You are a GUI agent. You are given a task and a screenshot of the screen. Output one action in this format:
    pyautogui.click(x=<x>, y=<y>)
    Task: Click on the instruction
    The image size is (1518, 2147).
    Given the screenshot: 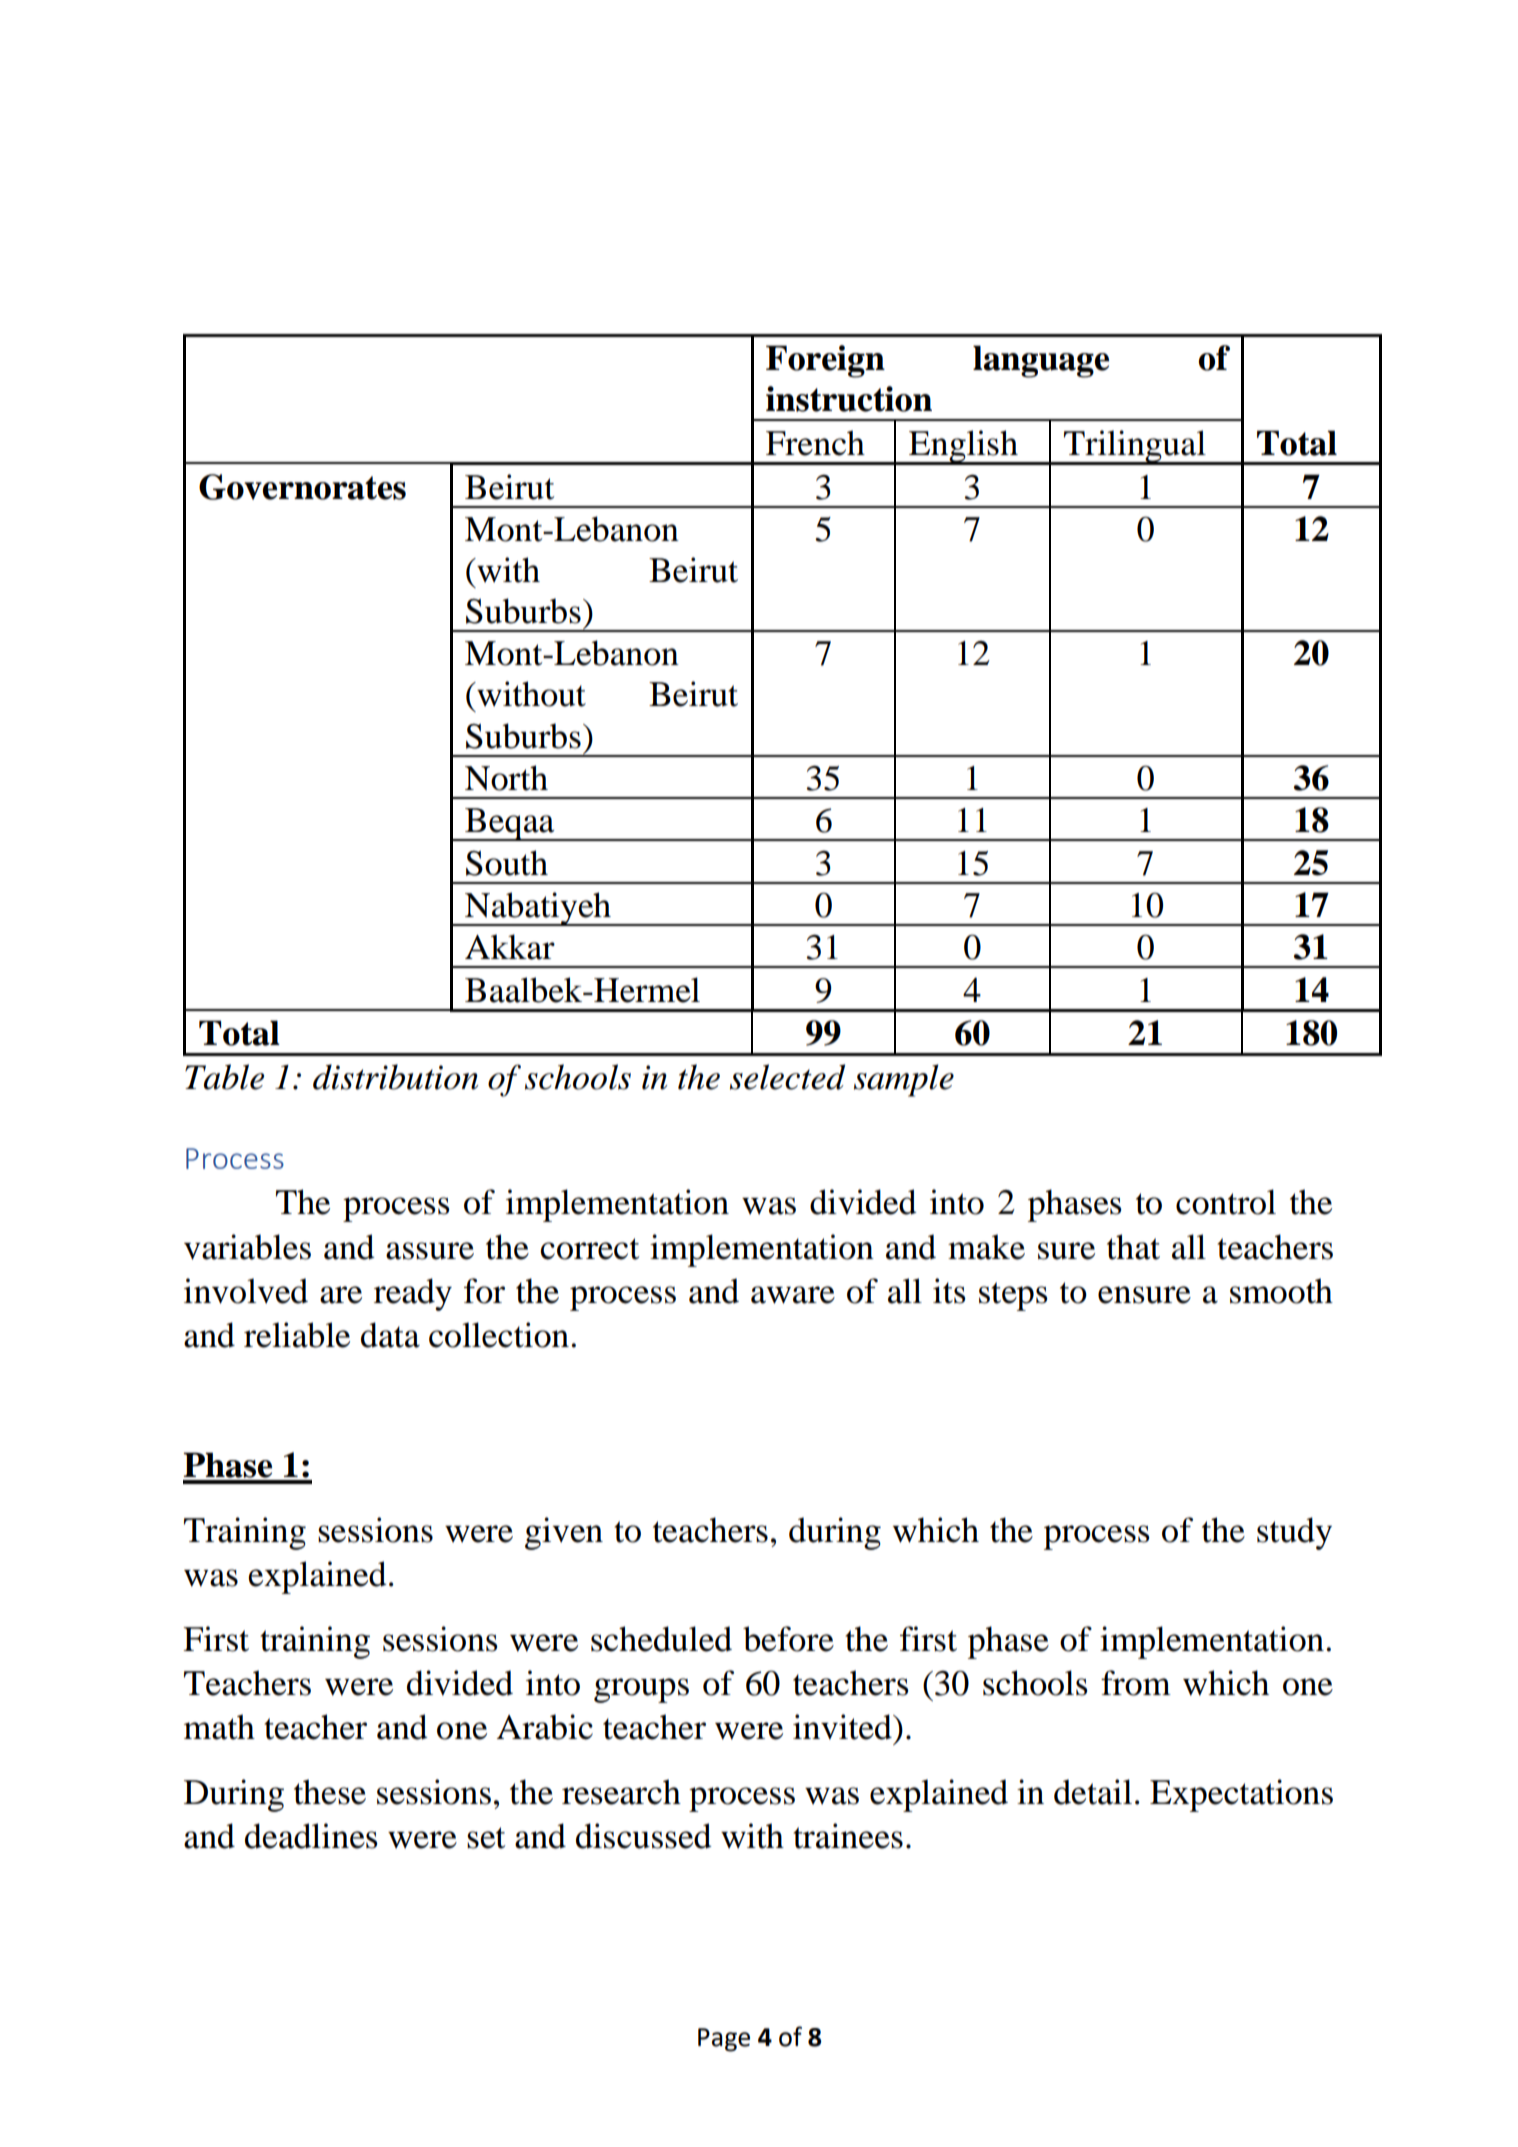 What is the action you would take?
    pyautogui.click(x=849, y=399)
